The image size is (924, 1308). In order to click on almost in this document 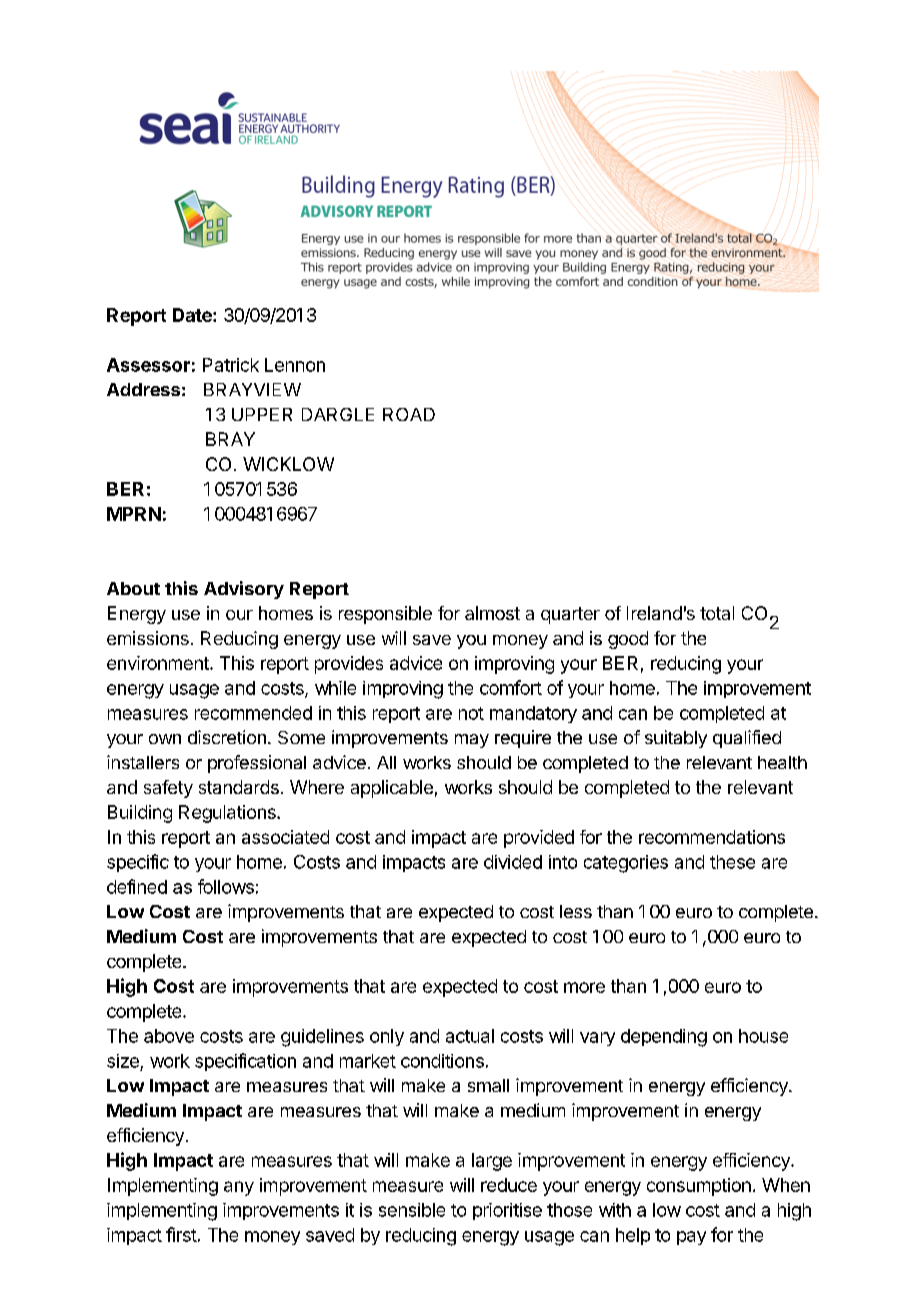, I will do `click(492, 613)`.
